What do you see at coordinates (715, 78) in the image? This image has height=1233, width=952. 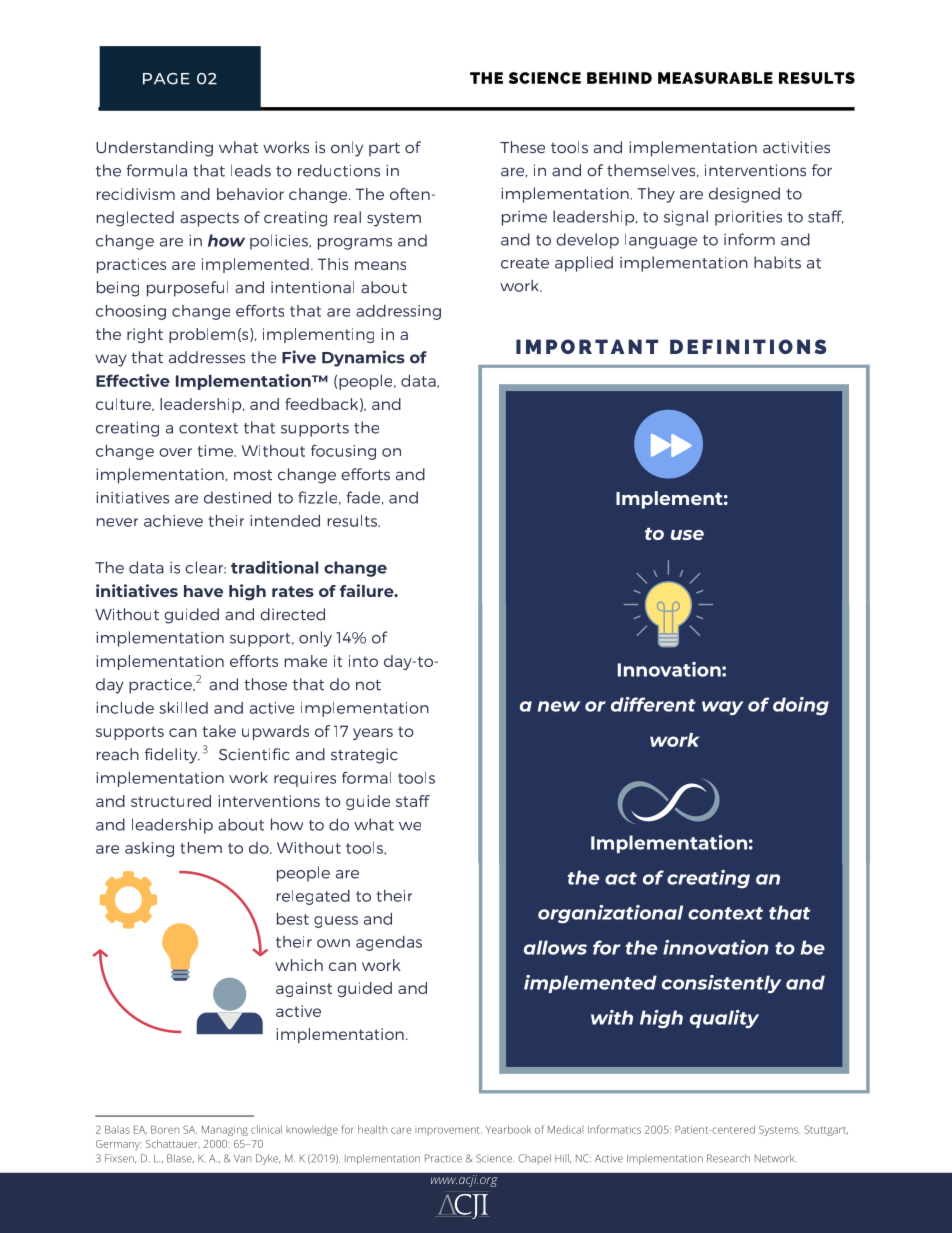 I see `MEASURABLE` at bounding box center [715, 78].
